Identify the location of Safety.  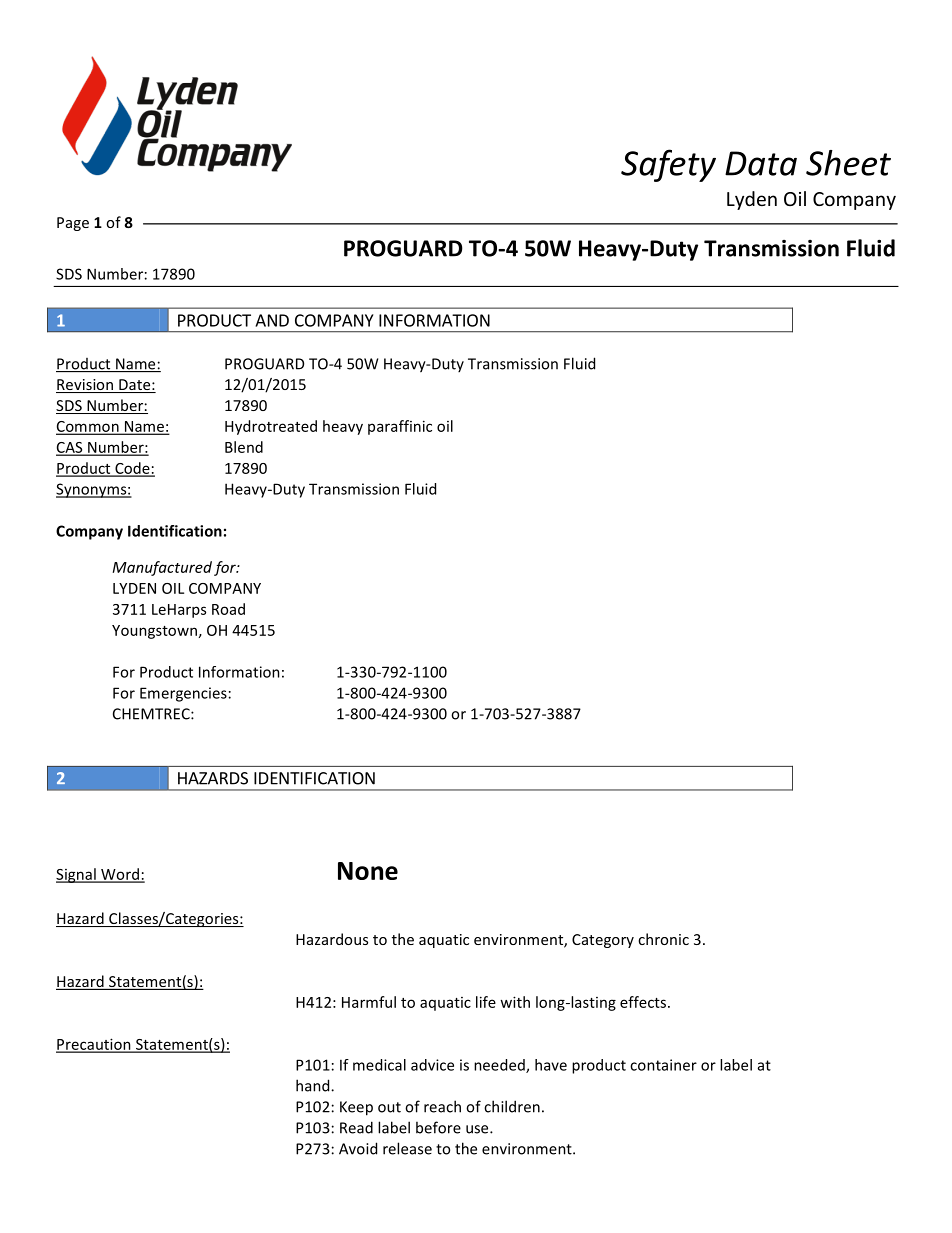
(668, 165).
